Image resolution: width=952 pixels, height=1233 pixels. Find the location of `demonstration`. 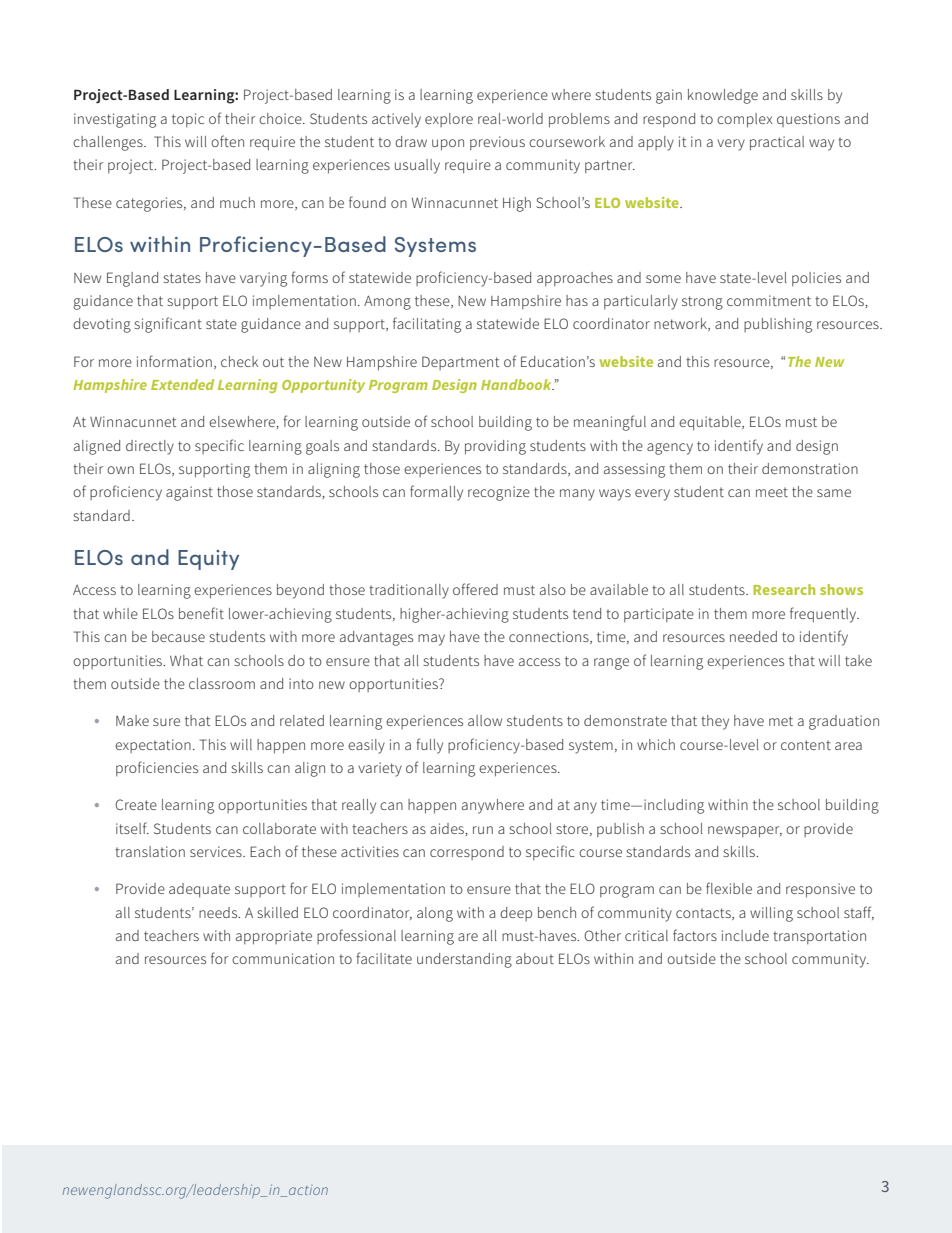

demonstration is located at coordinates (810, 468).
